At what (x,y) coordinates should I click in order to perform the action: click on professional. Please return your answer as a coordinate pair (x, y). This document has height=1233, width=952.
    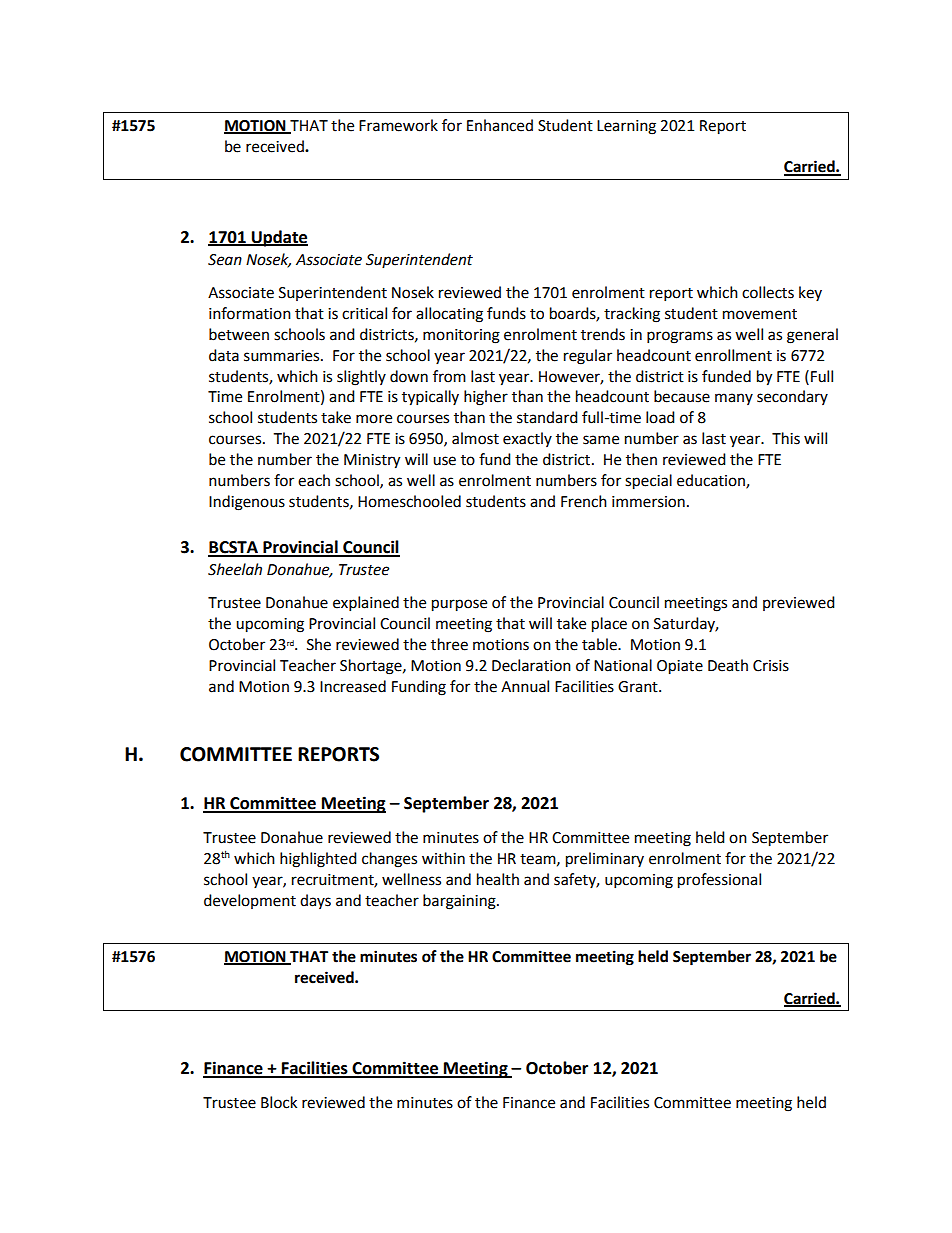
    Looking at the image, I should click on (719, 881).
